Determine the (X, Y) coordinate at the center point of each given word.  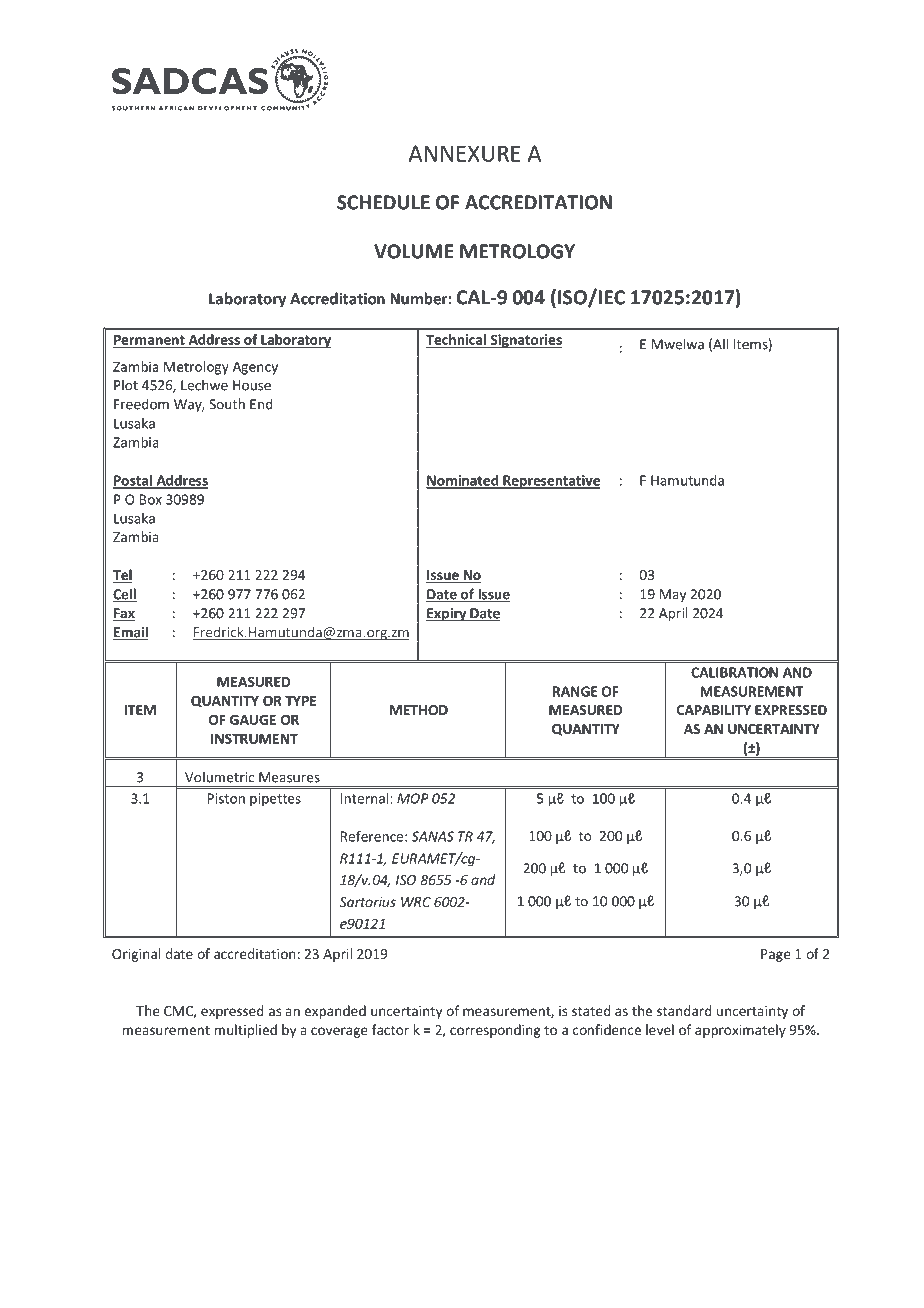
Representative (550, 482)
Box (151, 499)
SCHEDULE (383, 202)
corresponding (495, 1031)
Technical (457, 340)
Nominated (463, 481)
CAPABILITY (714, 710)
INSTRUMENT (254, 738)
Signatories (525, 341)
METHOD (419, 710)
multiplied (245, 1031)
